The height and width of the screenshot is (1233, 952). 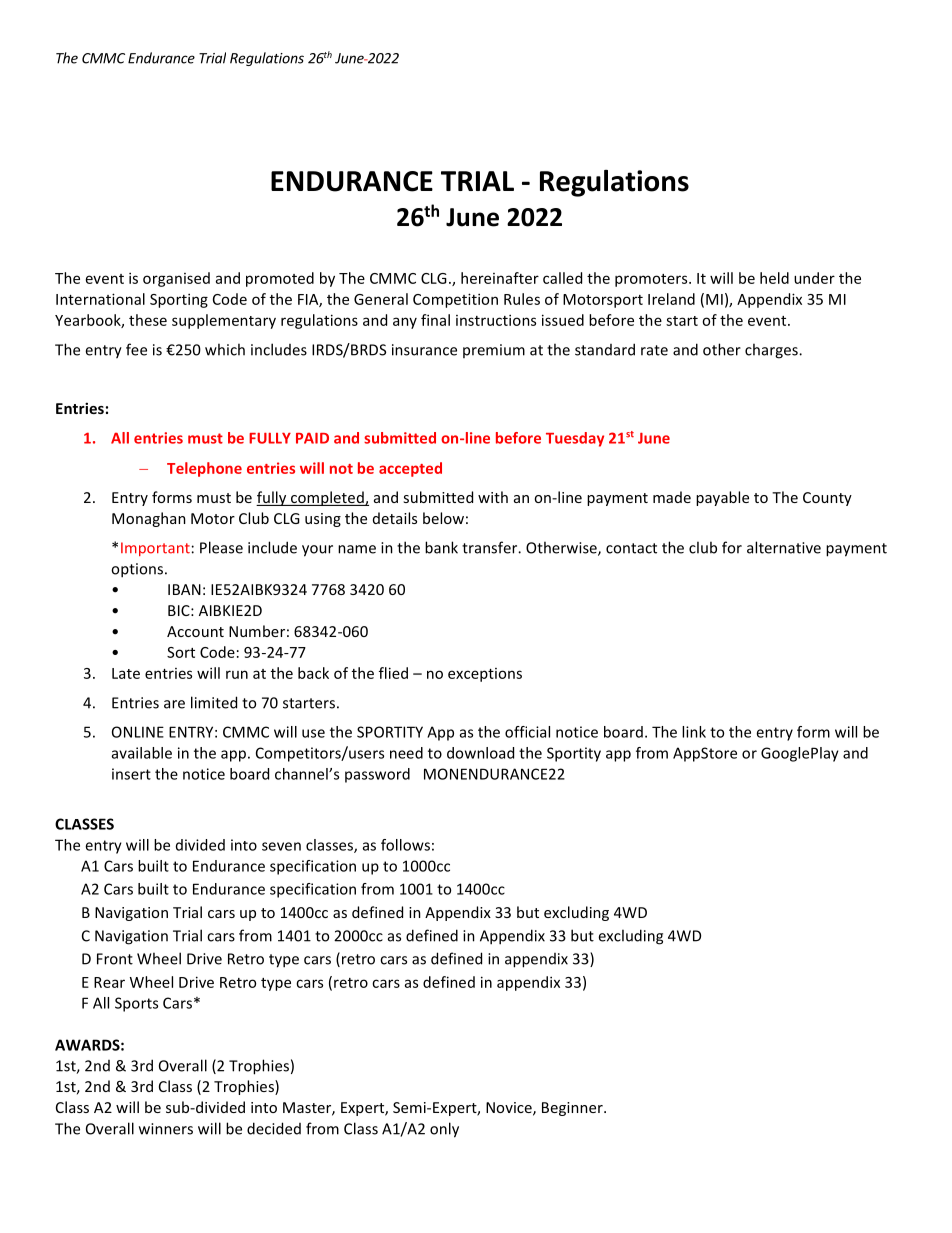 What do you see at coordinates (174, 704) in the screenshot?
I see `are` at bounding box center [174, 704].
